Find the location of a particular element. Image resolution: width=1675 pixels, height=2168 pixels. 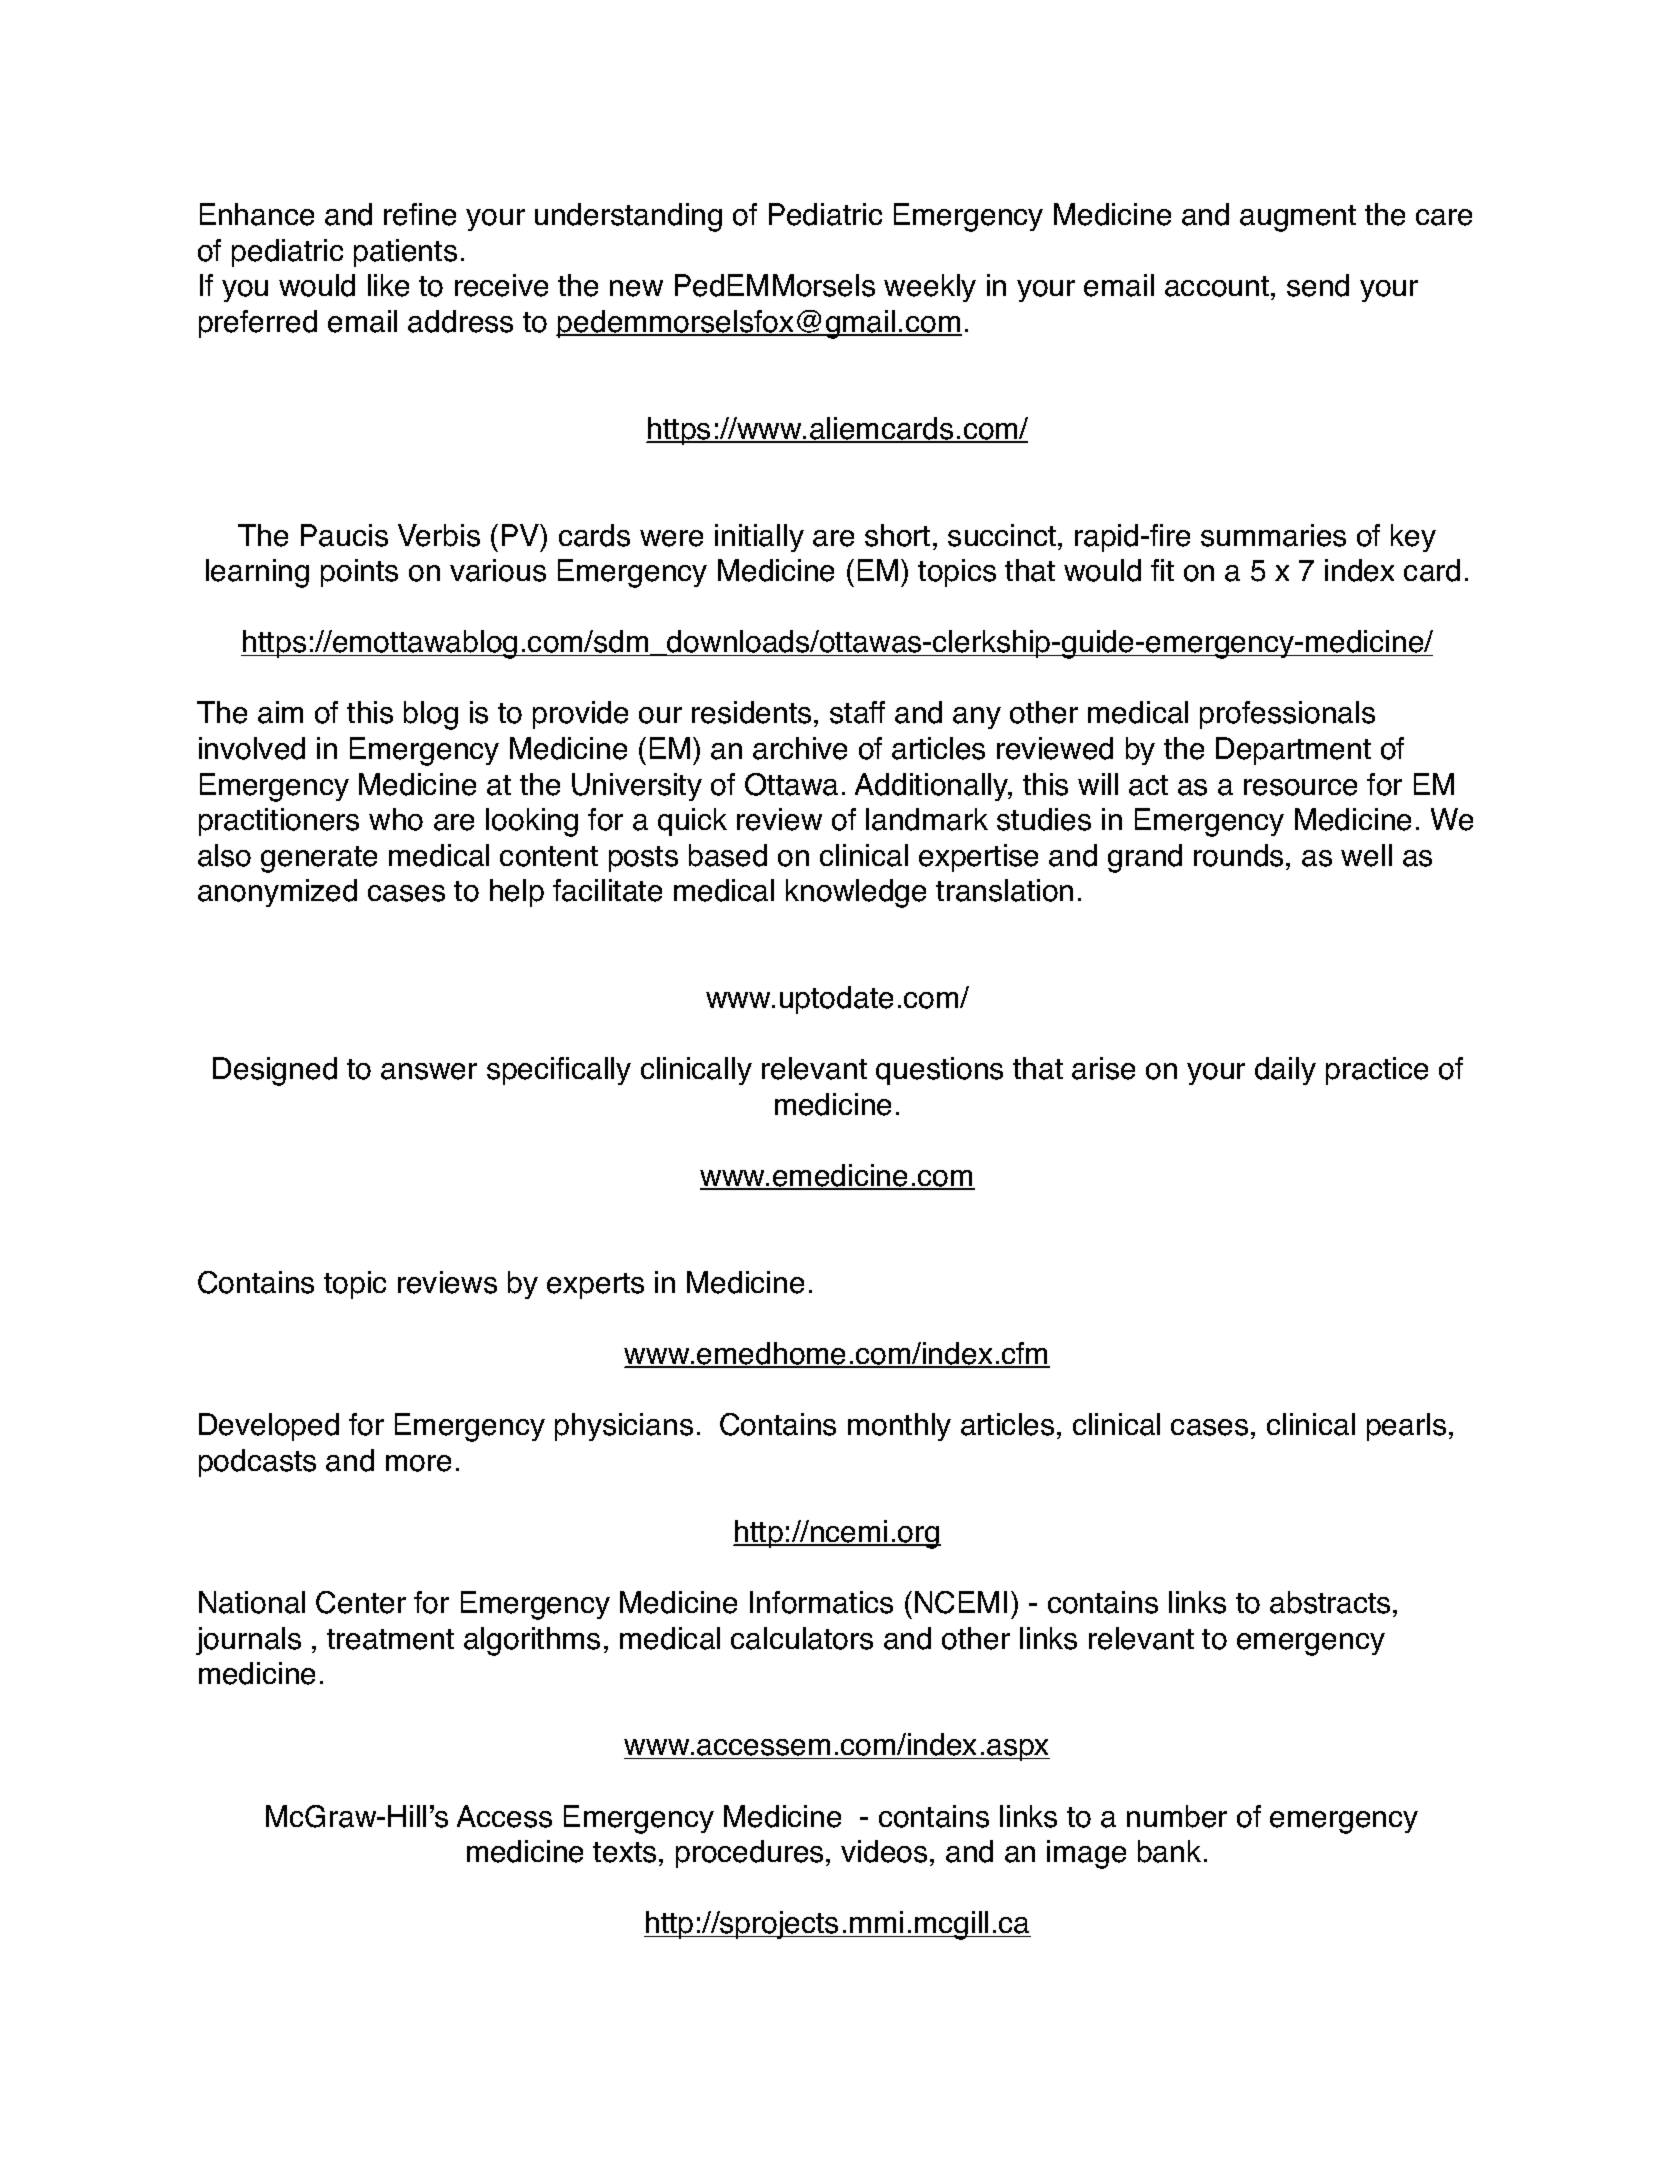

send is located at coordinates (1318, 285).
